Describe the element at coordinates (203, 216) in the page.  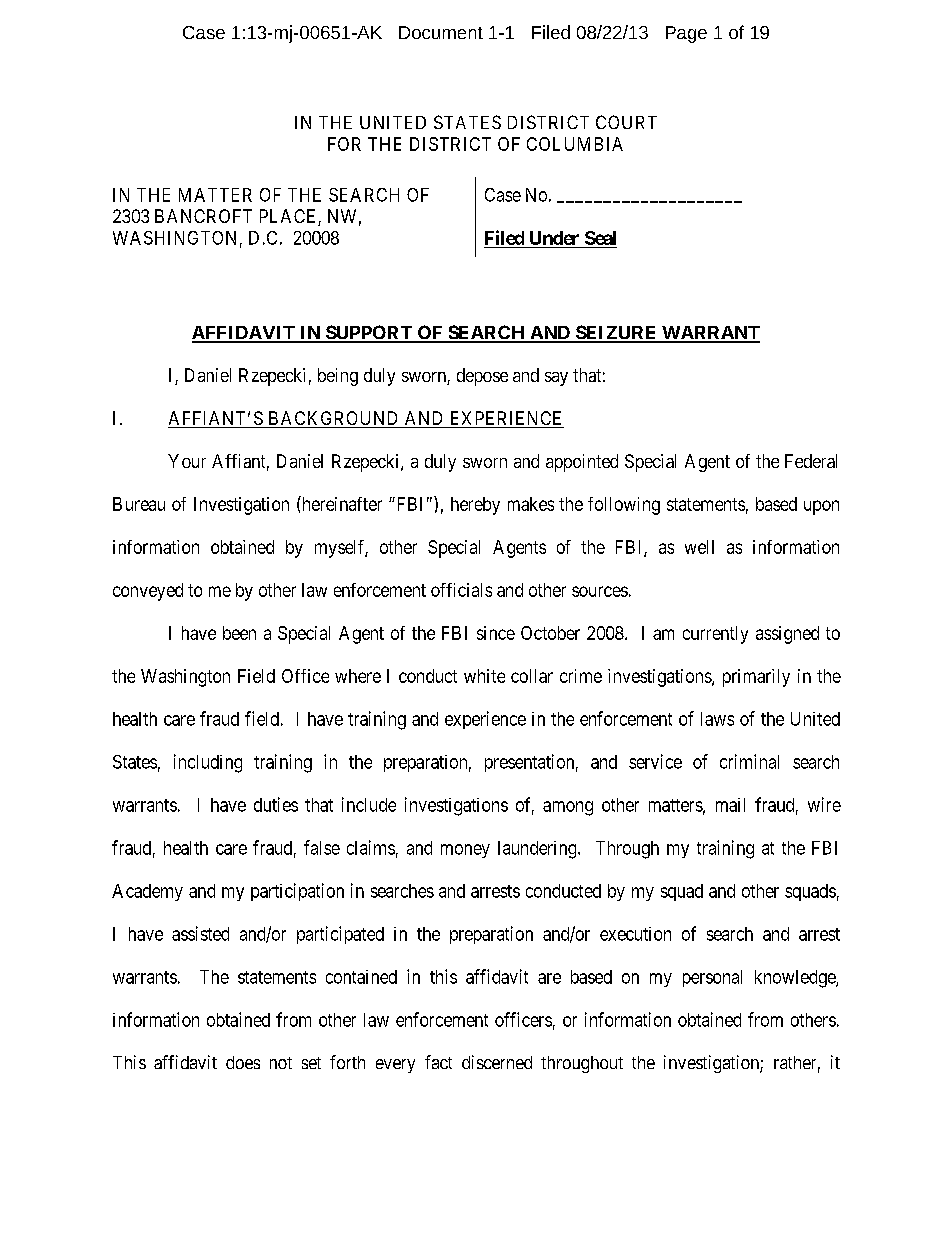
I see `BANCROFT` at that location.
